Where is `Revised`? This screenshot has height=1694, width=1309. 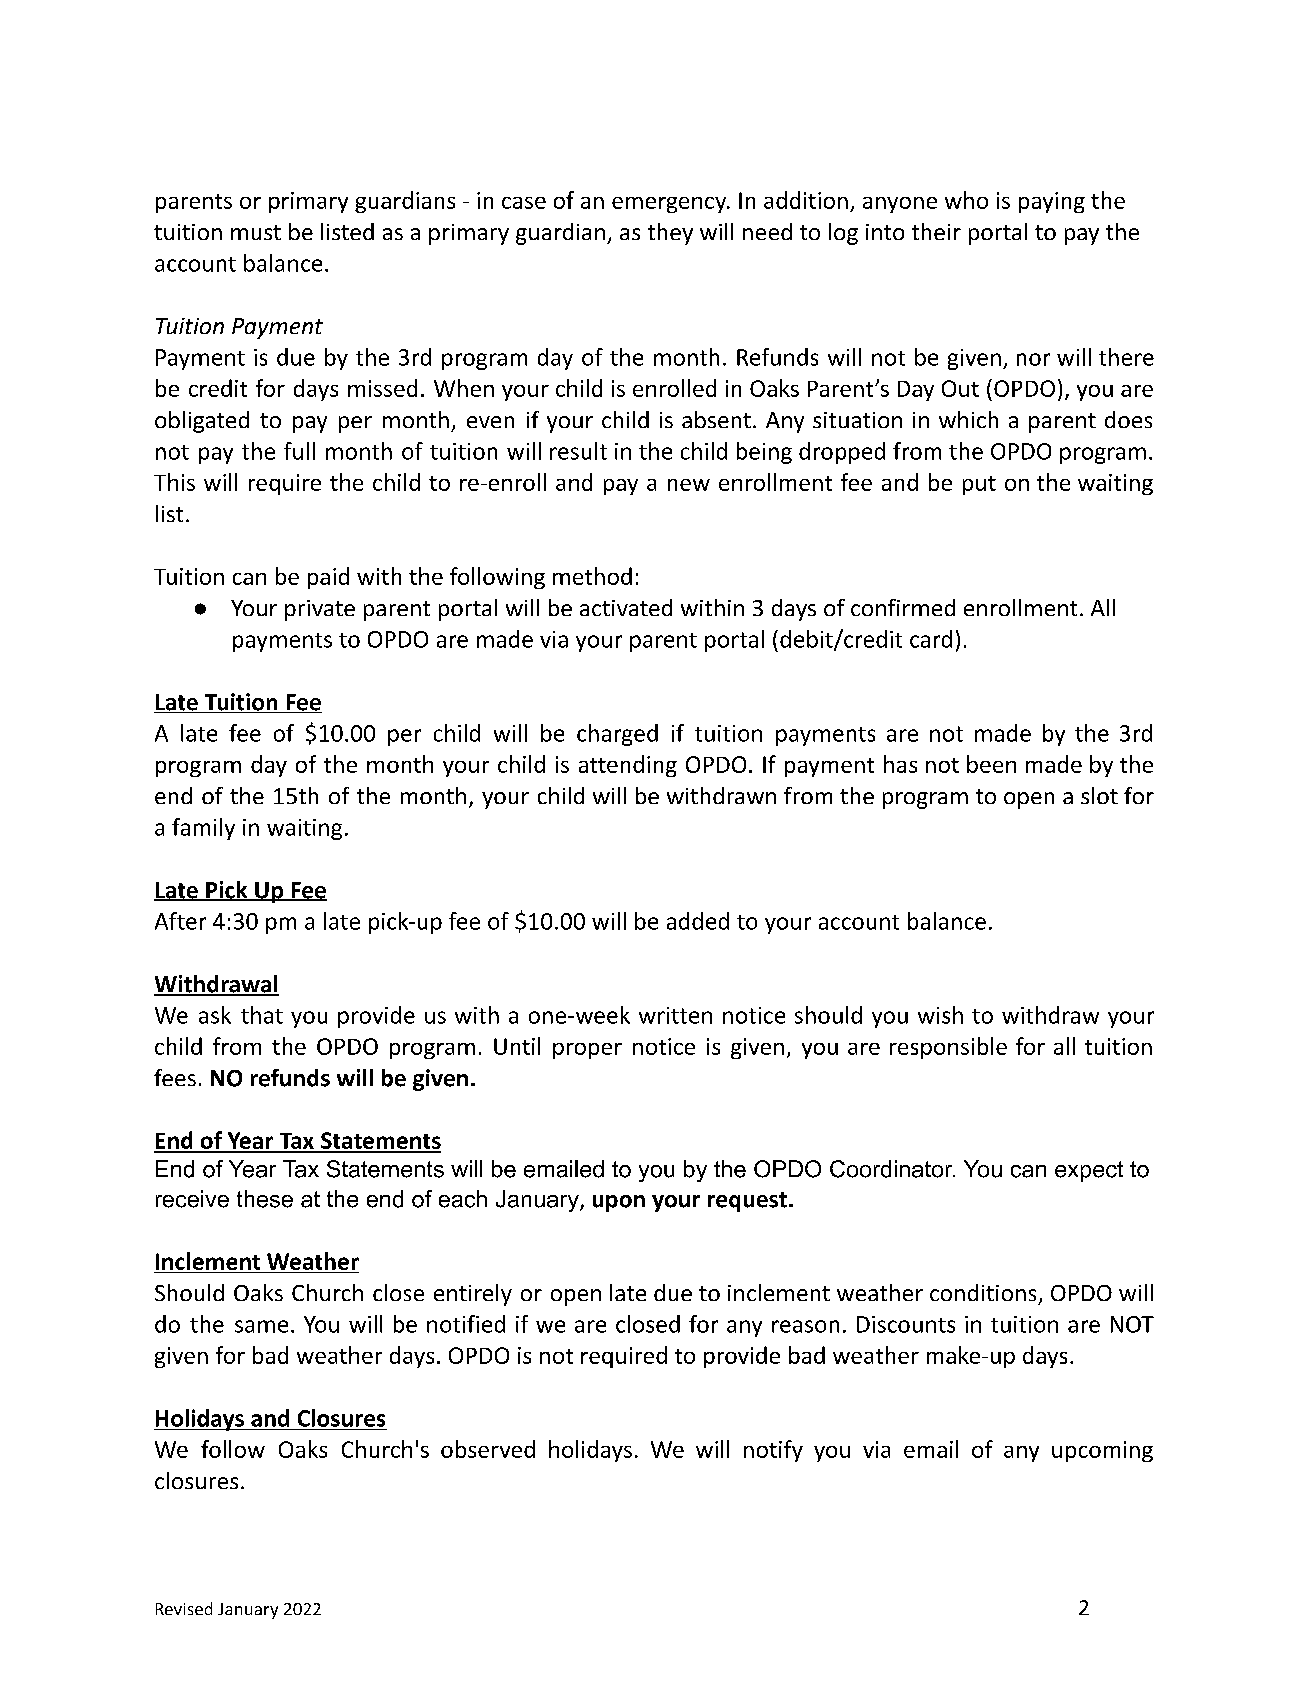
Revised is located at coordinates (184, 1608).
